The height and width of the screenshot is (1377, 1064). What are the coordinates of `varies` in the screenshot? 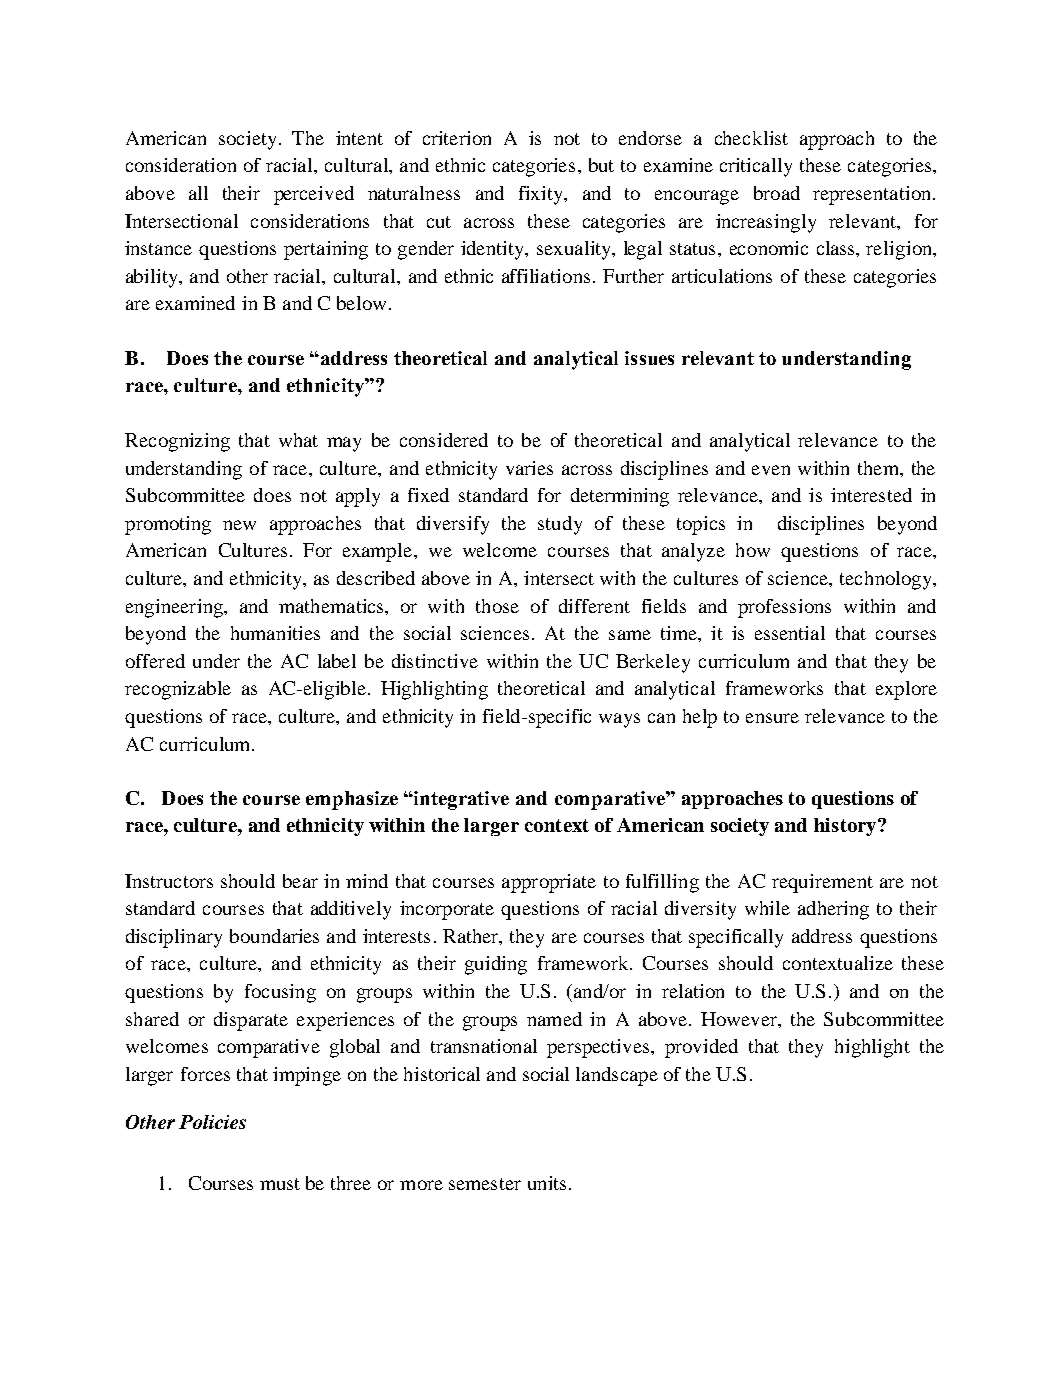 It's located at (529, 468).
